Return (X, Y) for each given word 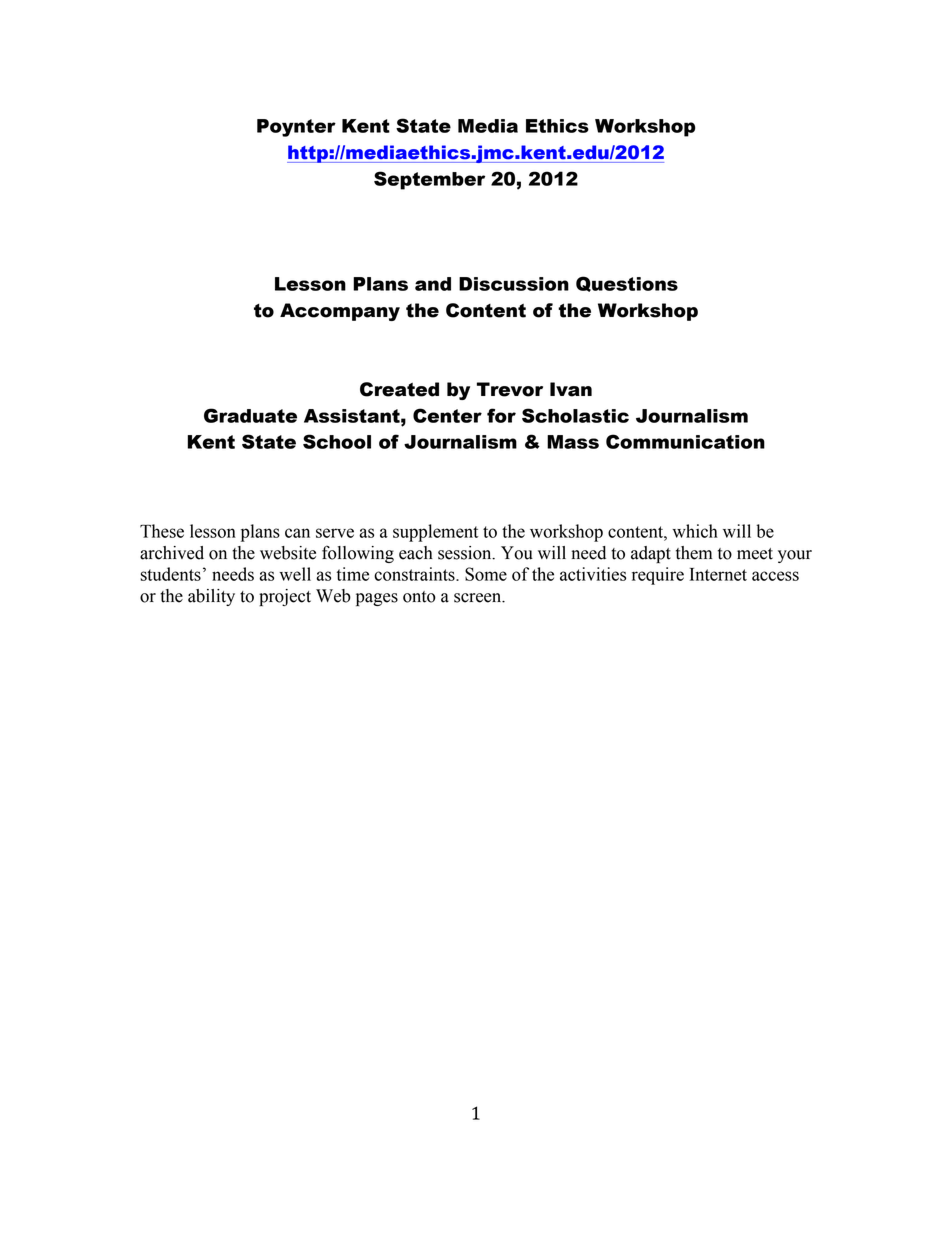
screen (479, 598)
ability (211, 597)
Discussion (514, 284)
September (429, 180)
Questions (627, 284)
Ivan (571, 389)
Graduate (250, 415)
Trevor (510, 389)
